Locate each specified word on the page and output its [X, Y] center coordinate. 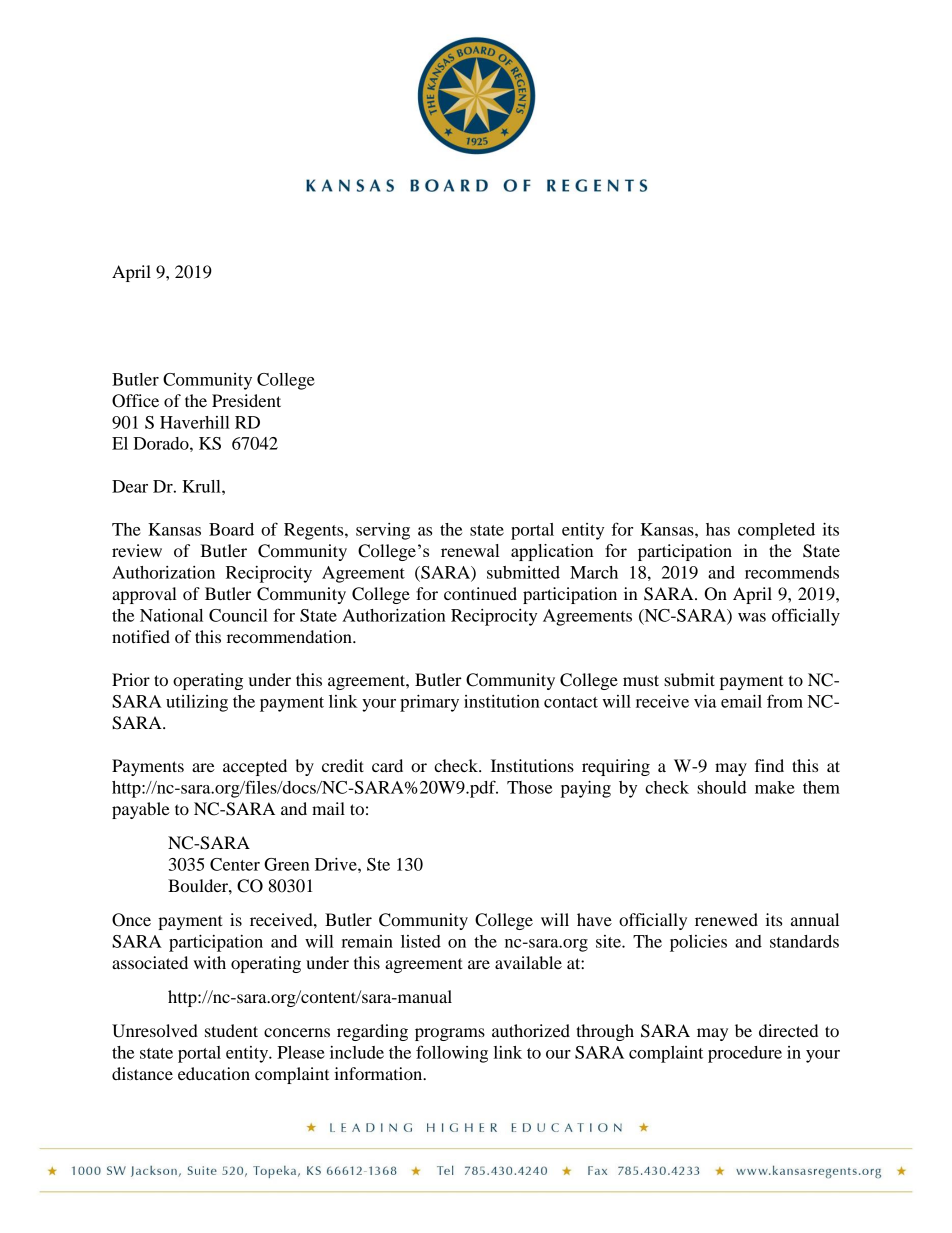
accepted [255, 767]
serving [383, 531]
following [452, 1054]
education [214, 1073]
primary [429, 703]
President [246, 400]
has [718, 529]
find [769, 765]
